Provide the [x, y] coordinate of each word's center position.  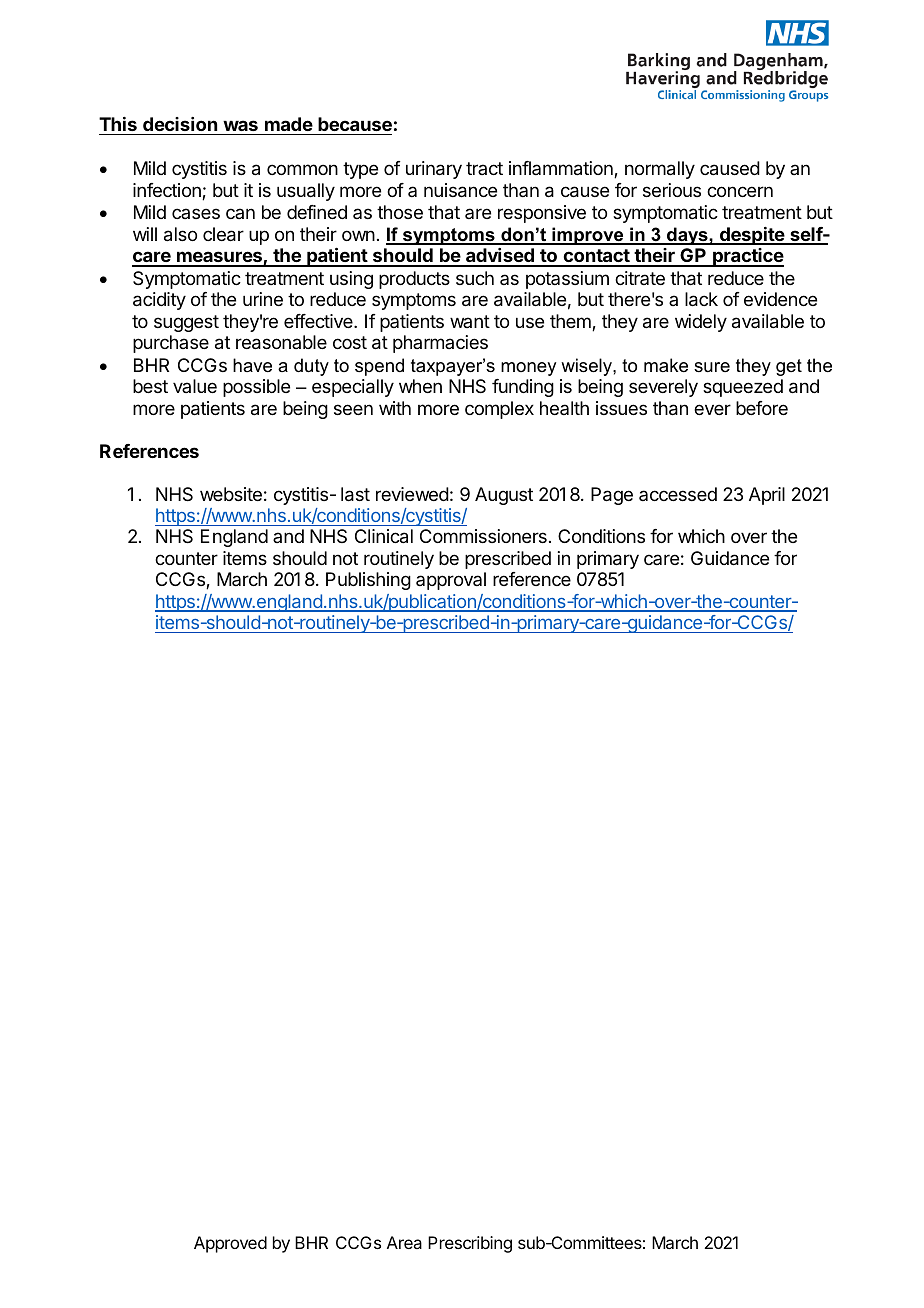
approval [451, 581]
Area [404, 1242]
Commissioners [483, 536]
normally [660, 170]
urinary [434, 170]
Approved [230, 1244]
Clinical [384, 536]
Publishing [368, 581]
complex [499, 410]
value [195, 386]
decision [180, 124]
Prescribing [470, 1244]
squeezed [743, 388]
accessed [678, 494]
